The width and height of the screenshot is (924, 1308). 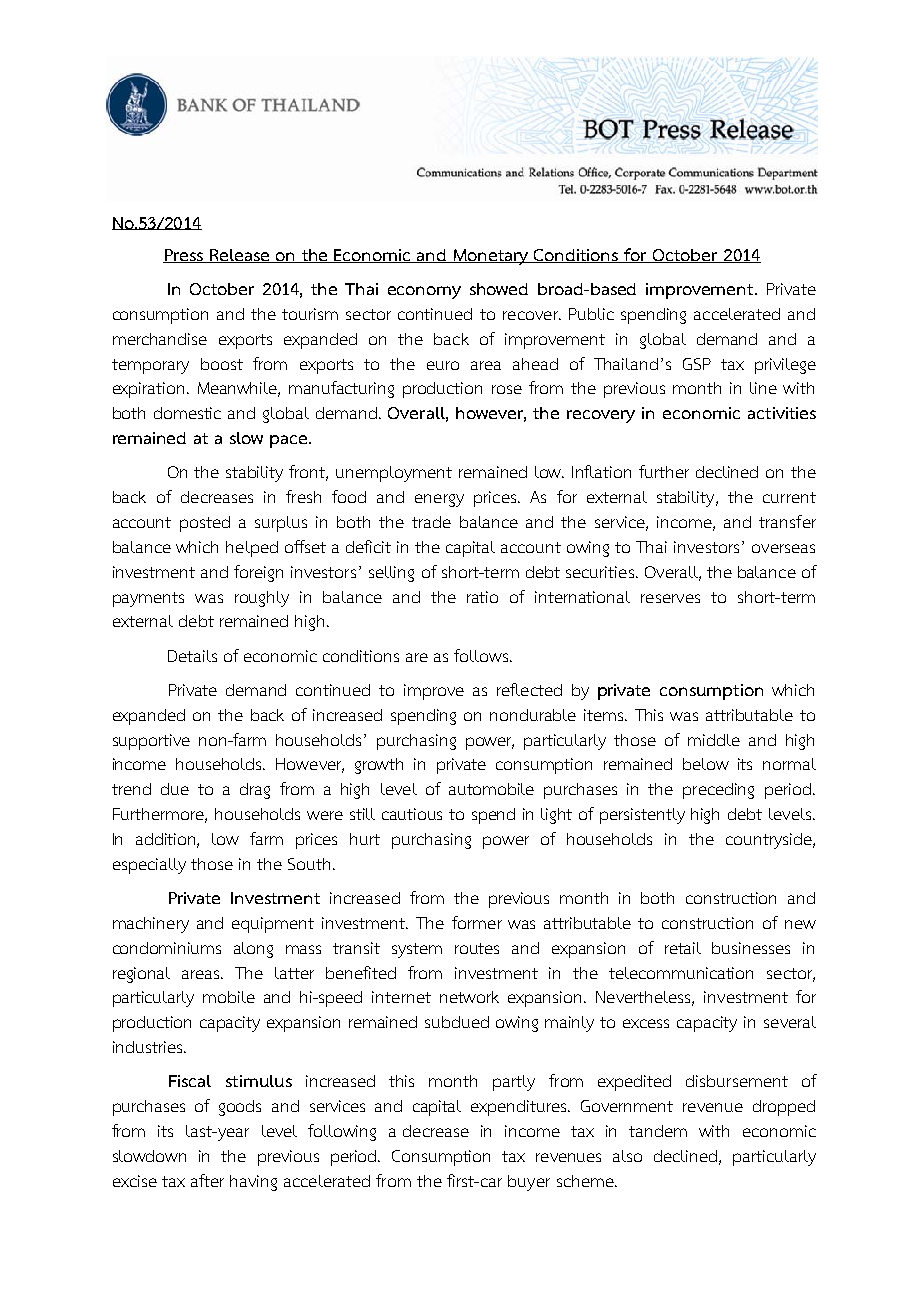 I want to click on preceding, so click(x=718, y=791).
